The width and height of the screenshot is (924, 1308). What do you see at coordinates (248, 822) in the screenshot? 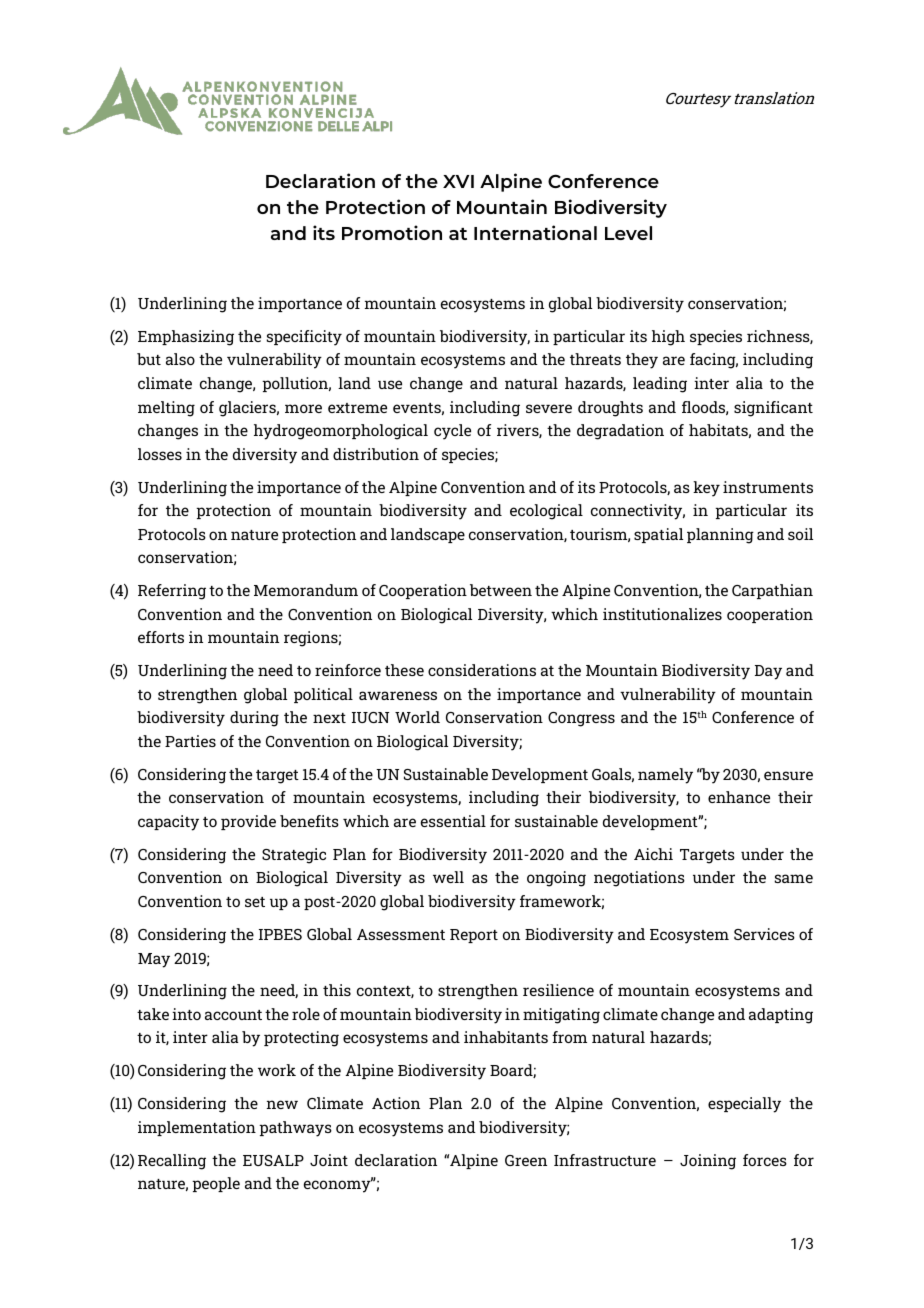
I see `provide` at bounding box center [248, 822].
